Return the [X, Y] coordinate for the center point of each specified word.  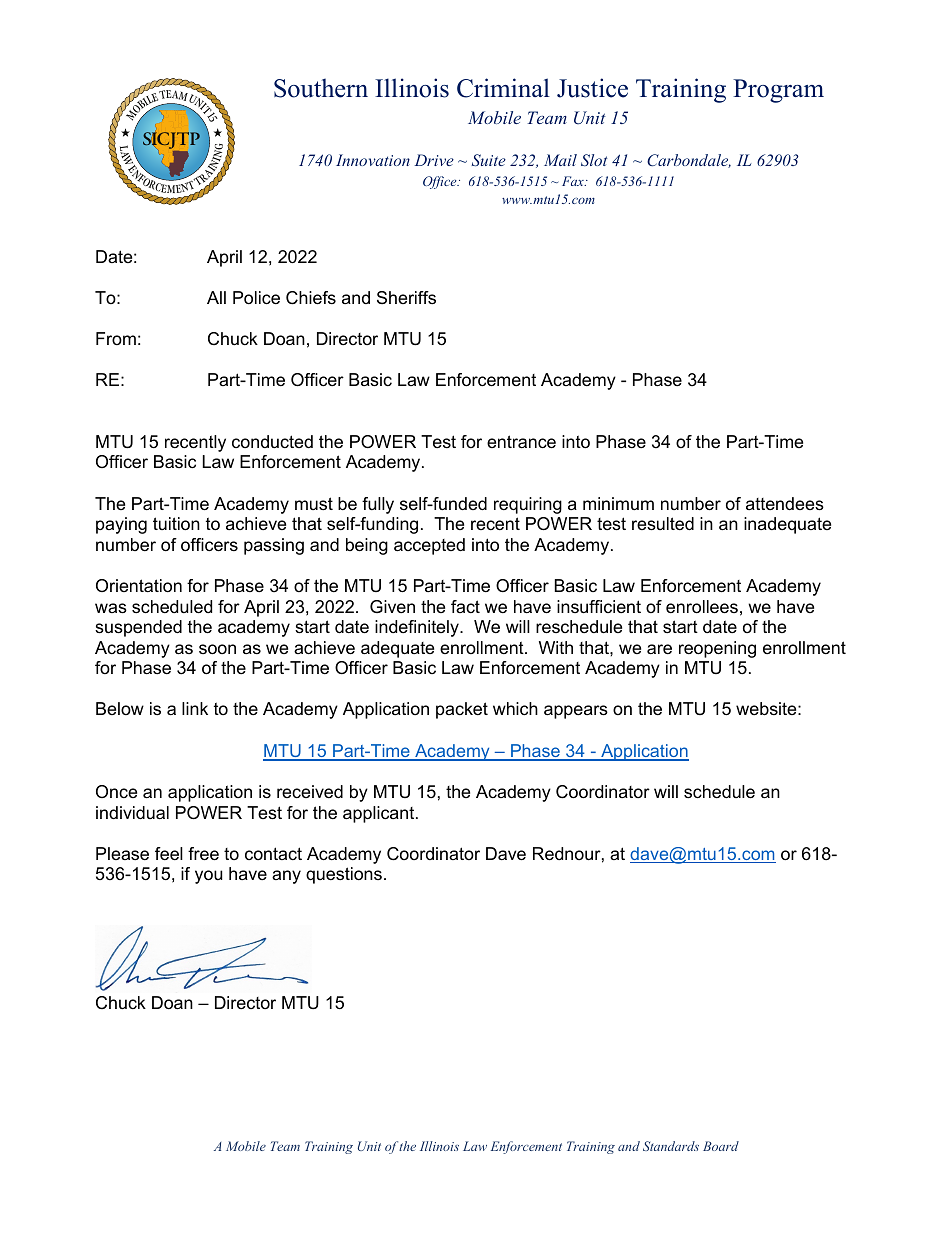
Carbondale [689, 161]
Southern [321, 88]
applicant [380, 814]
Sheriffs [406, 298]
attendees [785, 504]
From [116, 338]
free [203, 854]
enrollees [702, 607]
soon [217, 649]
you [208, 877]
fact [465, 606]
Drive [434, 160]
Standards [671, 1146]
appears [576, 712]
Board [721, 1146]
